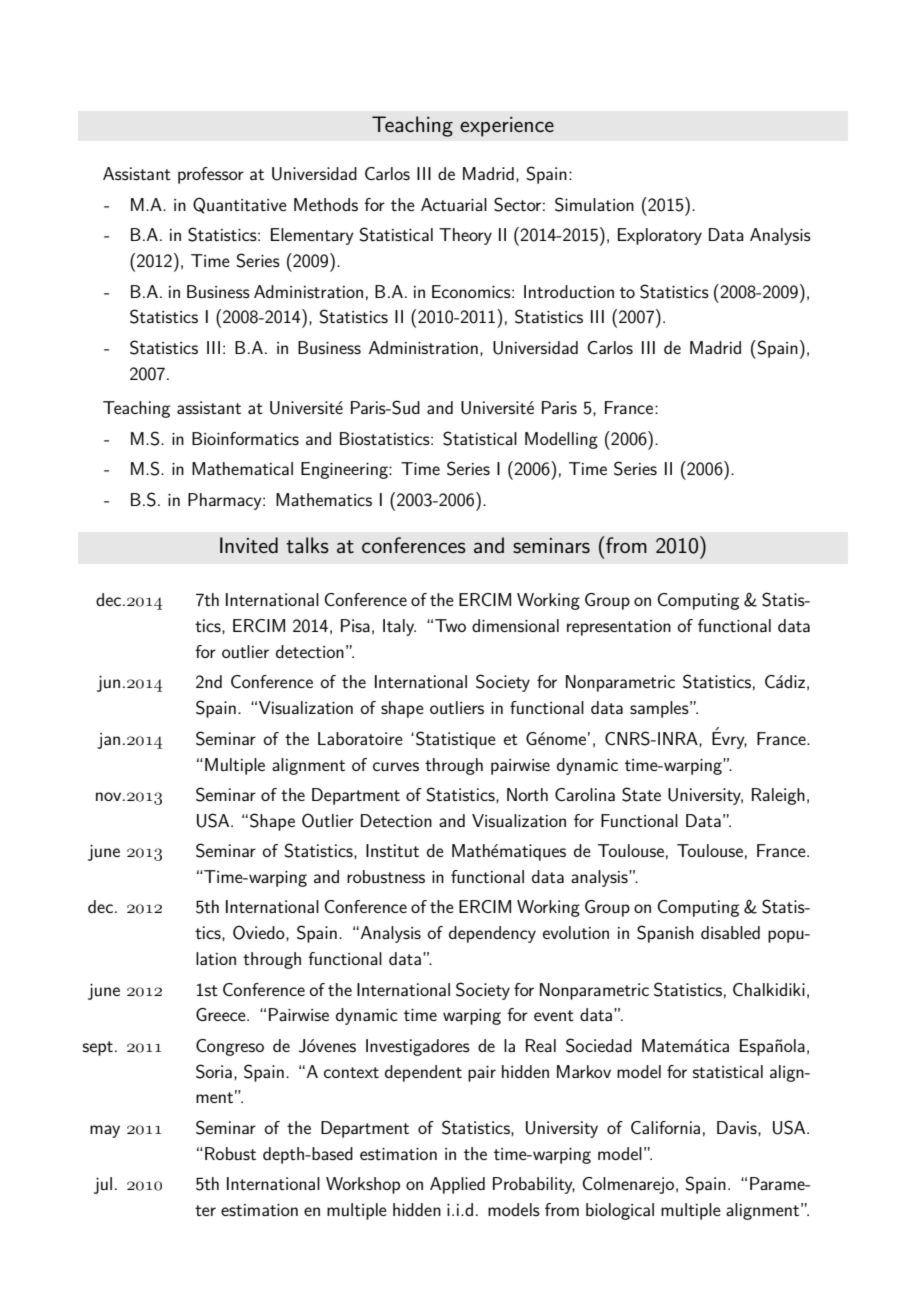 This page has height=1308, width=924. What do you see at coordinates (660, 236) in the page?
I see `Exploratory` at bounding box center [660, 236].
